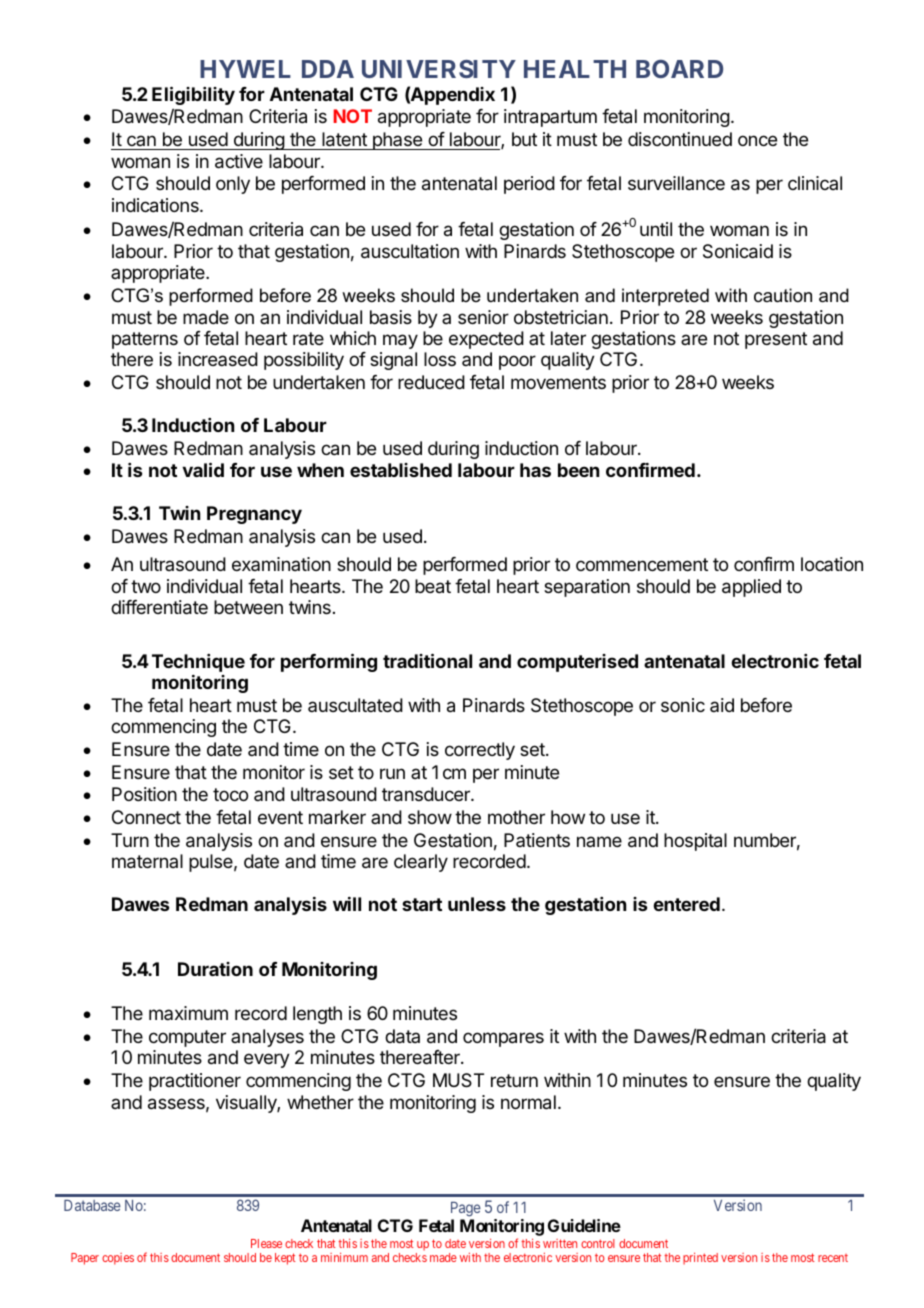 The height and width of the page is (1308, 924). Describe the element at coordinates (118, 1259) in the page. I see `copies` at that location.
